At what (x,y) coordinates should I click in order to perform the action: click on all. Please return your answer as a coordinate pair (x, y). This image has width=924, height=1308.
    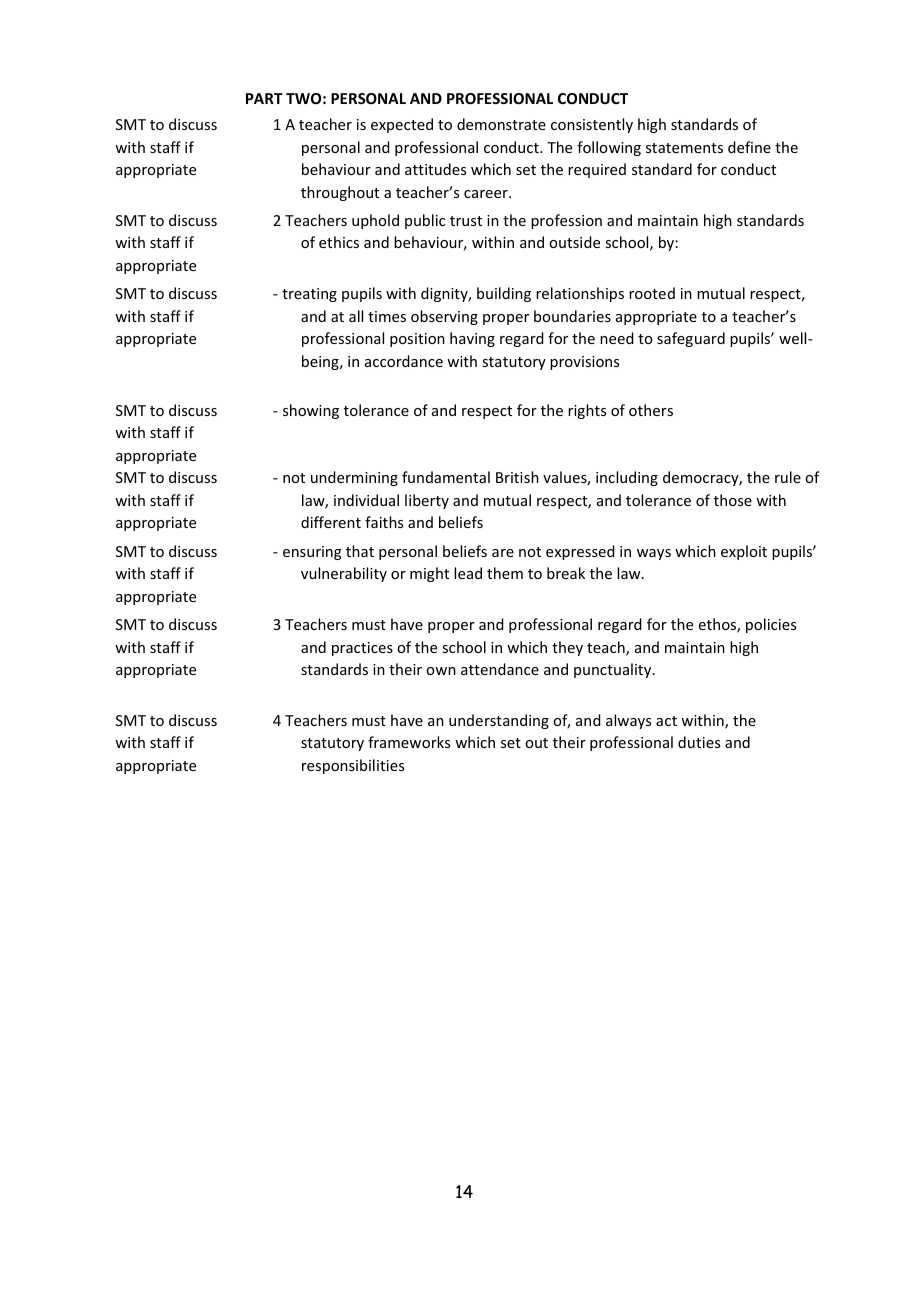
    Looking at the image, I should click on (356, 316).
